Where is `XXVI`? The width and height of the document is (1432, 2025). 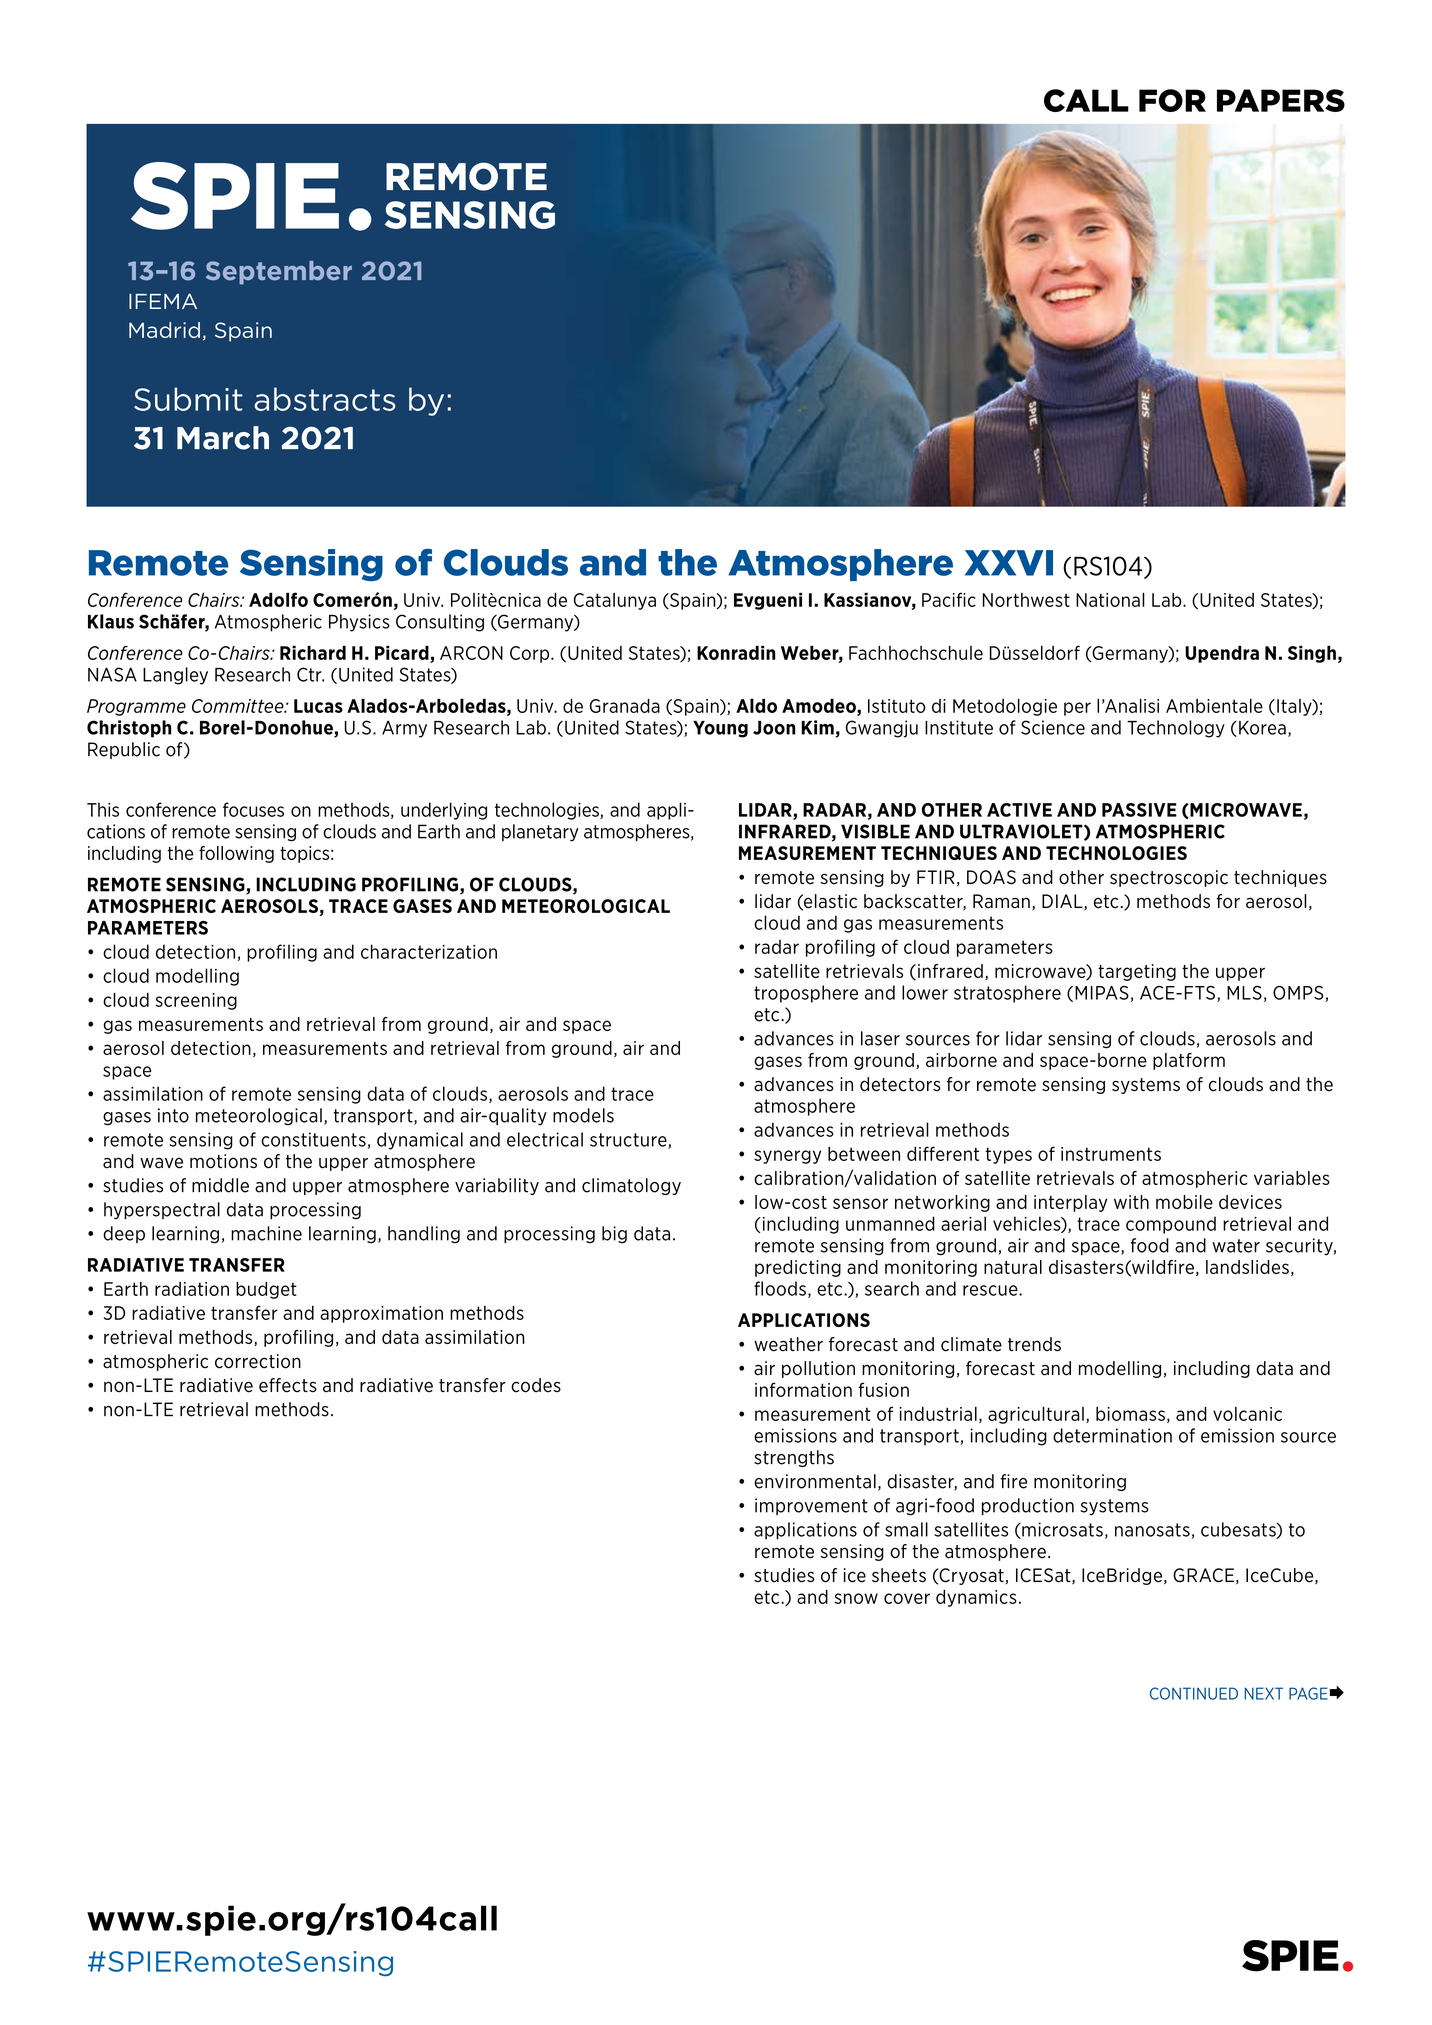
XXVI is located at coordinates (1009, 563).
